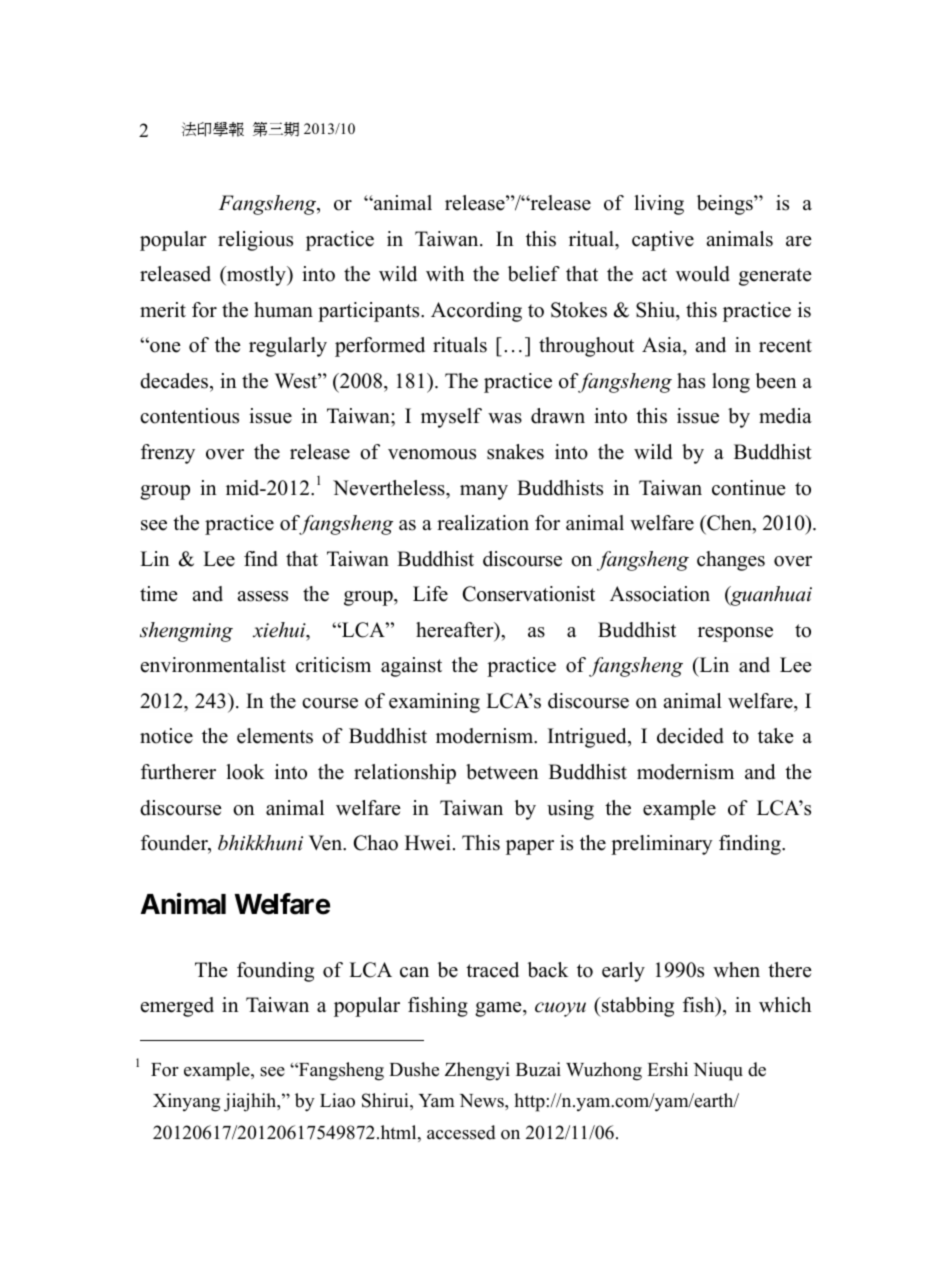 The height and width of the document is (1288, 952). Describe the element at coordinates (337, 1100) in the document. I see `Liao` at that location.
